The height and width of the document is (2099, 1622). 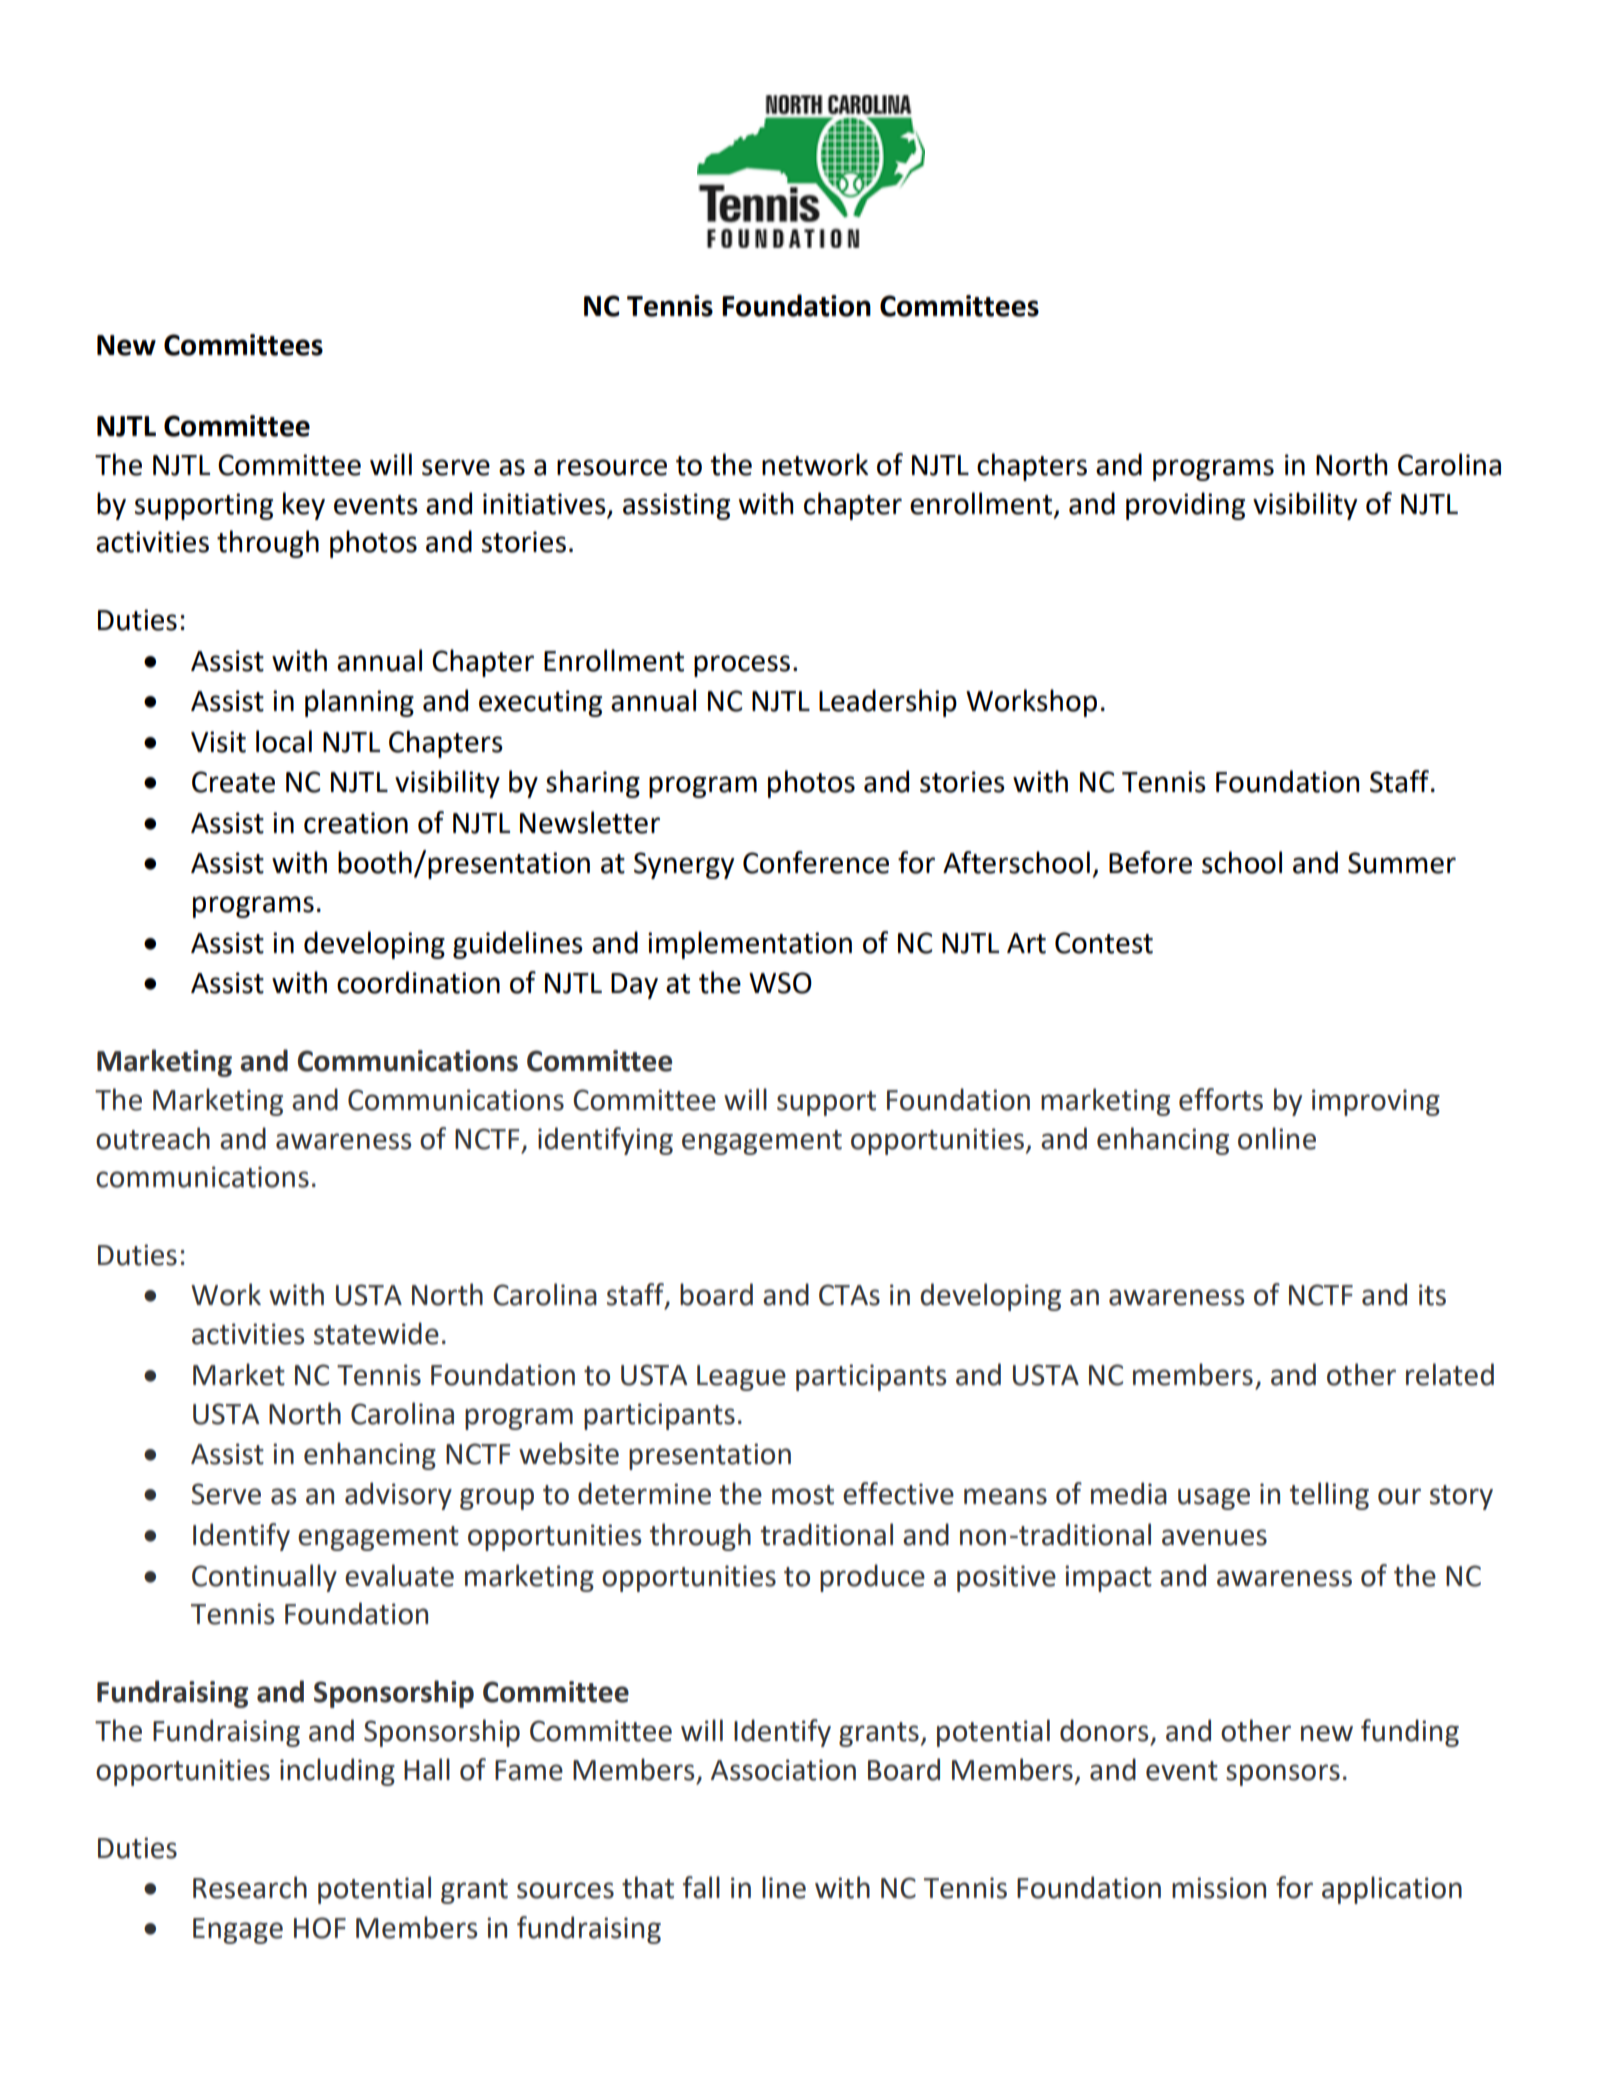 I want to click on coordination, so click(x=418, y=982).
